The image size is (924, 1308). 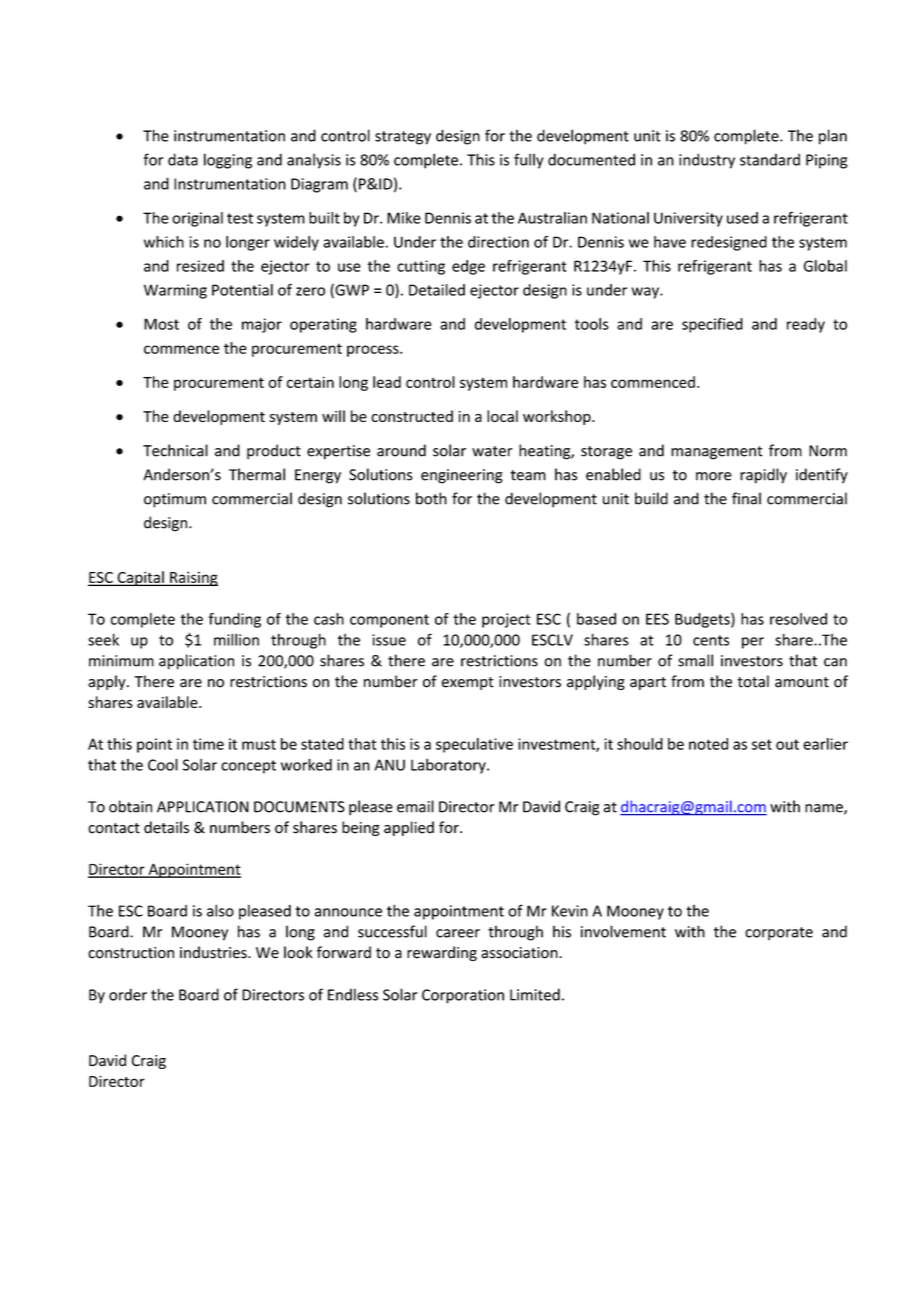 I want to click on corporate, so click(x=779, y=934).
